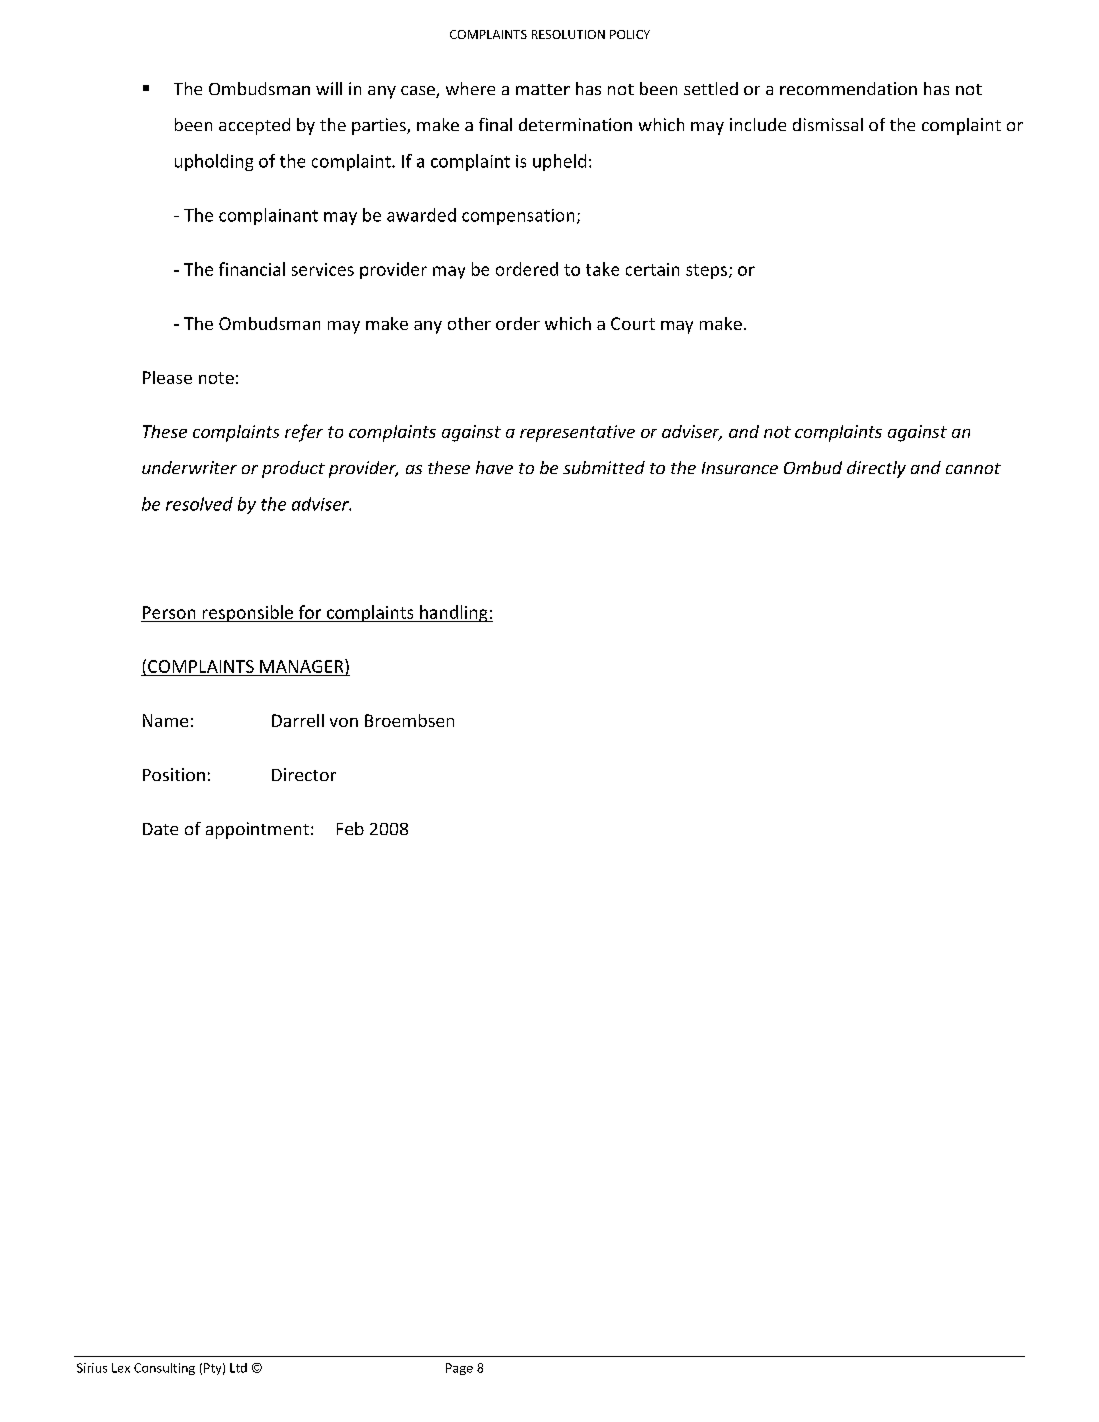 This page has width=1099, height=1422. What do you see at coordinates (454, 613) in the page?
I see `handling` at bounding box center [454, 613].
